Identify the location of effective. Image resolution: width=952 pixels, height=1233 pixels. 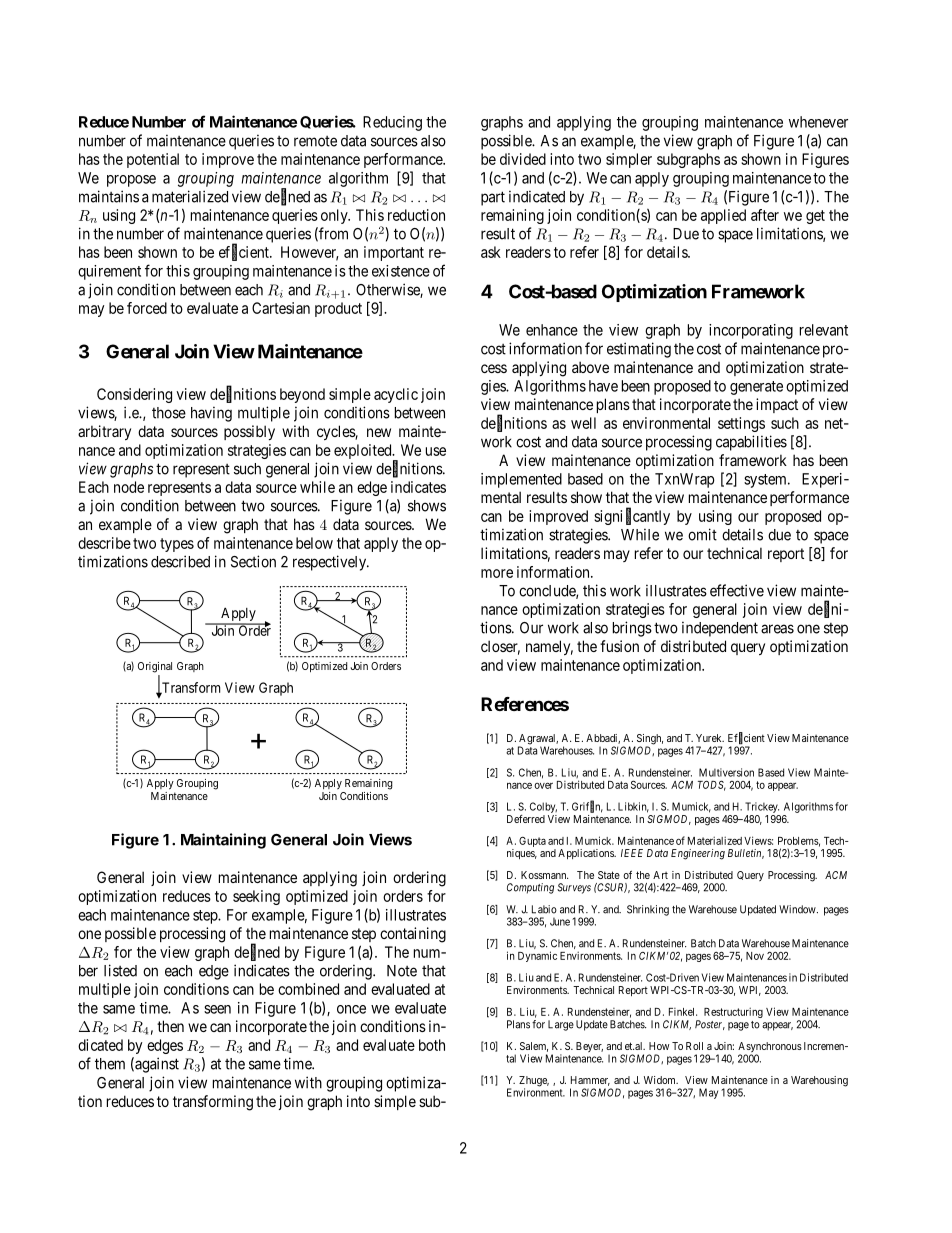
(737, 590).
